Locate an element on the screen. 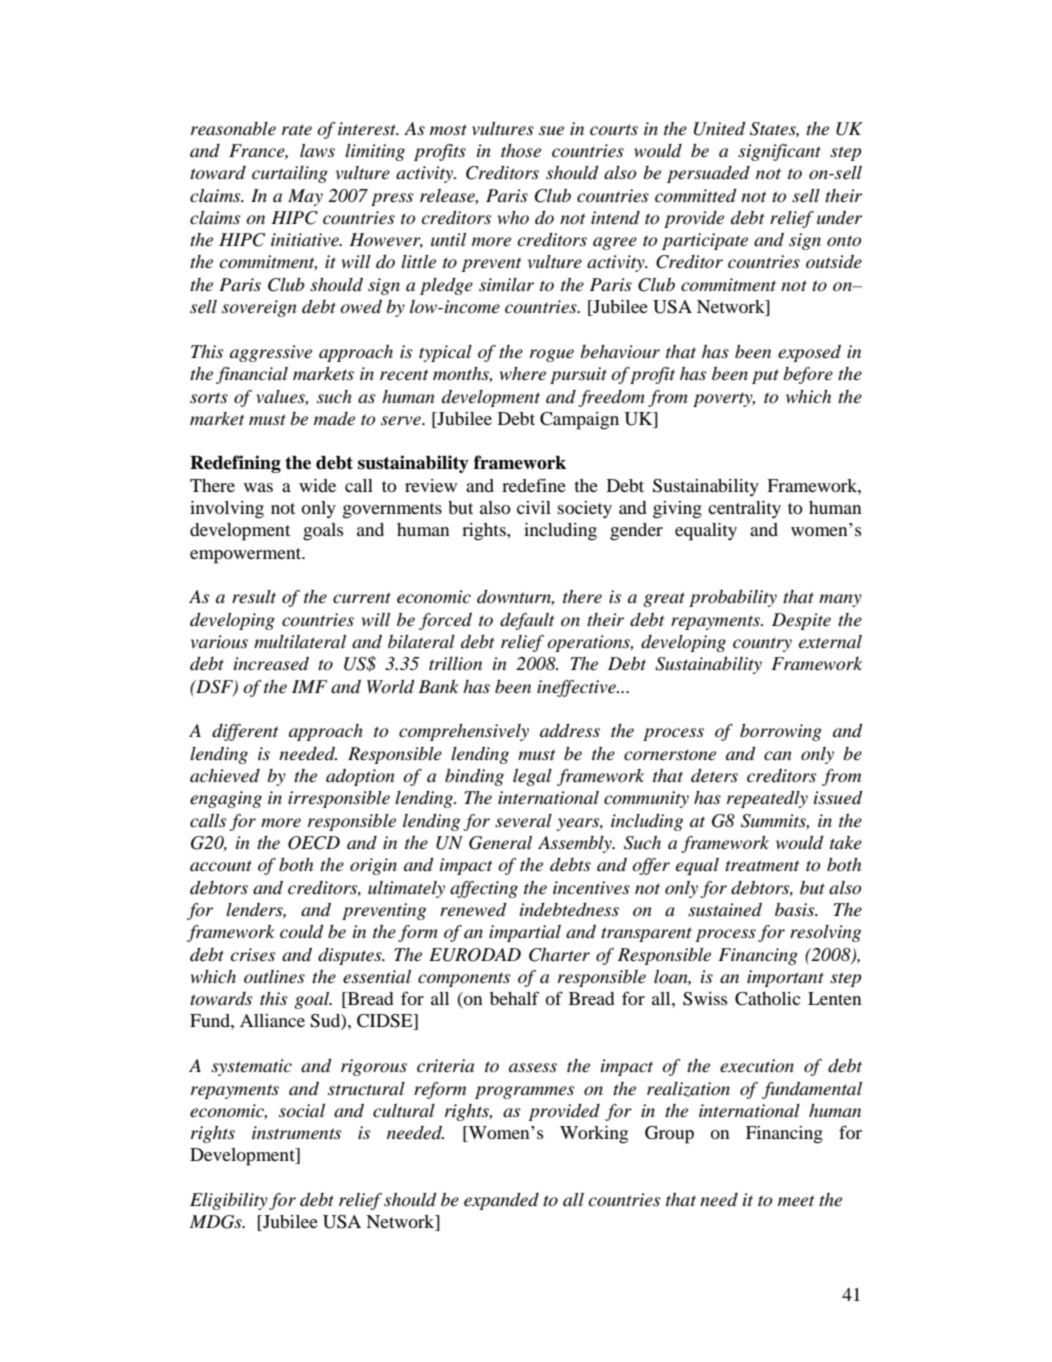  meet is located at coordinates (796, 1200).
